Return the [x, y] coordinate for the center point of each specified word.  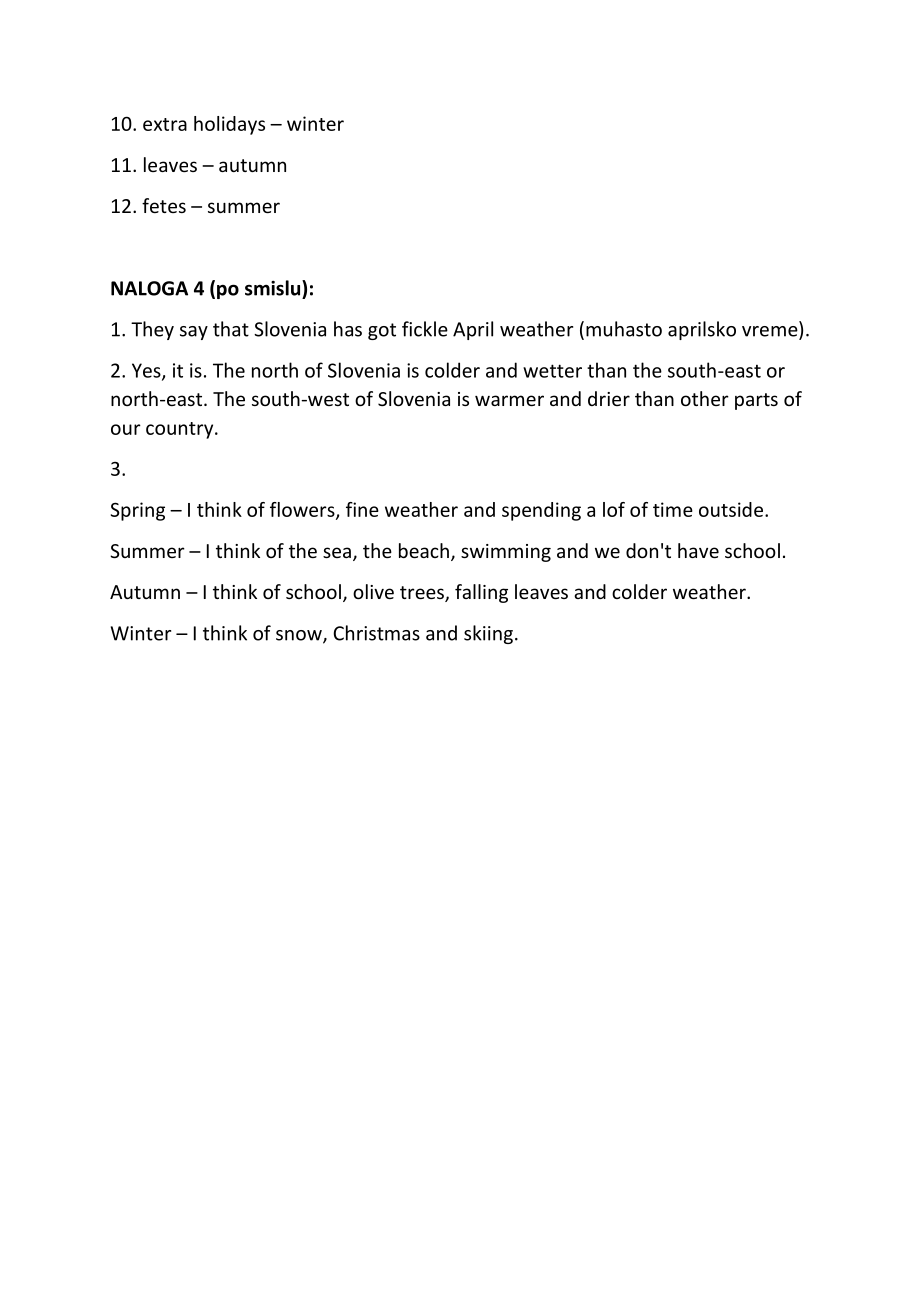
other [705, 398]
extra [165, 124]
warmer [509, 400]
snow [300, 636]
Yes [147, 371]
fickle [425, 329]
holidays [229, 125]
